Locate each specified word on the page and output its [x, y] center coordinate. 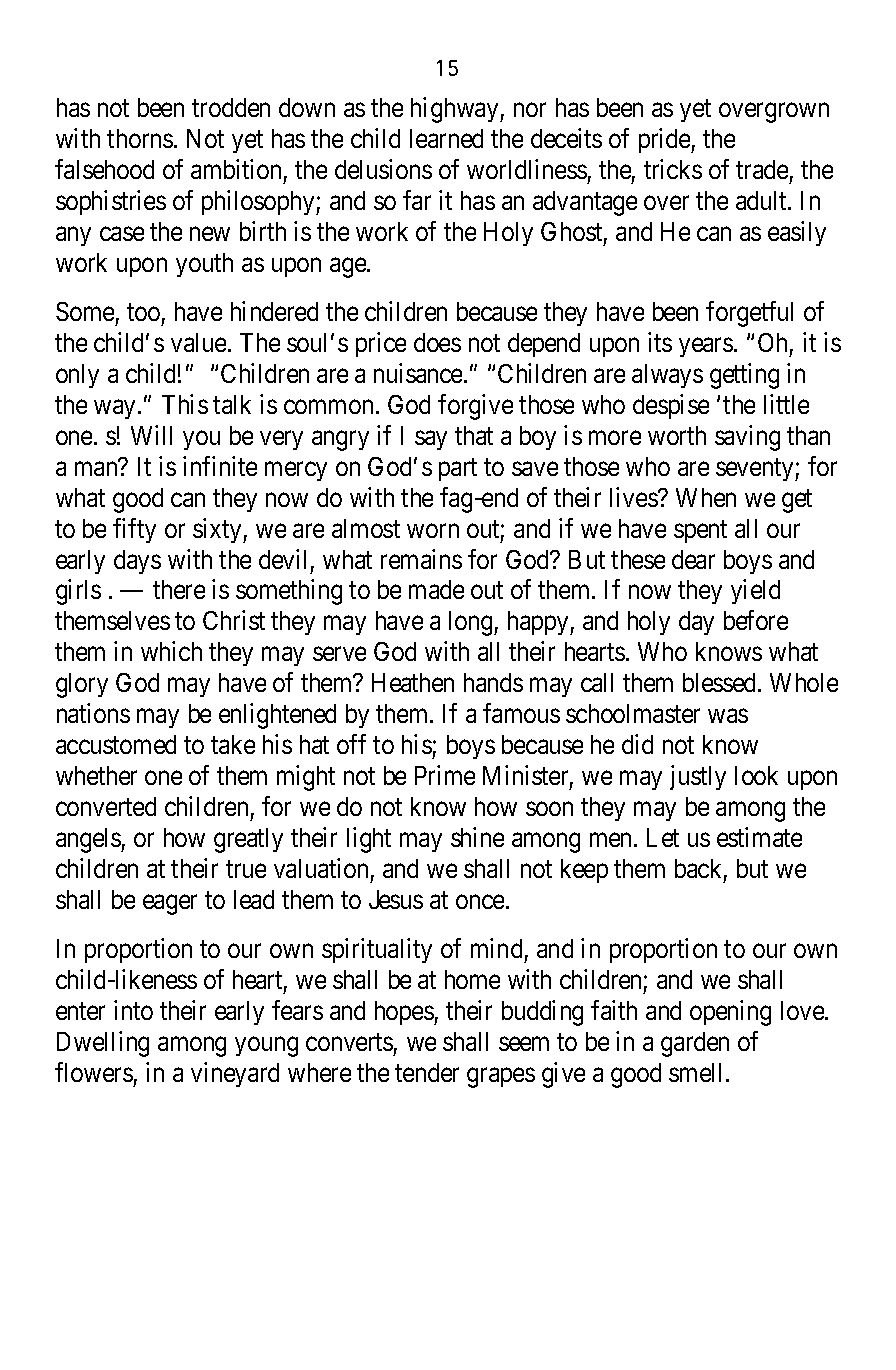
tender [427, 1072]
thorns [140, 138]
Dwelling [103, 1044]
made [436, 589]
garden [695, 1044]
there [179, 589]
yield [755, 592]
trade [762, 169]
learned [446, 138]
